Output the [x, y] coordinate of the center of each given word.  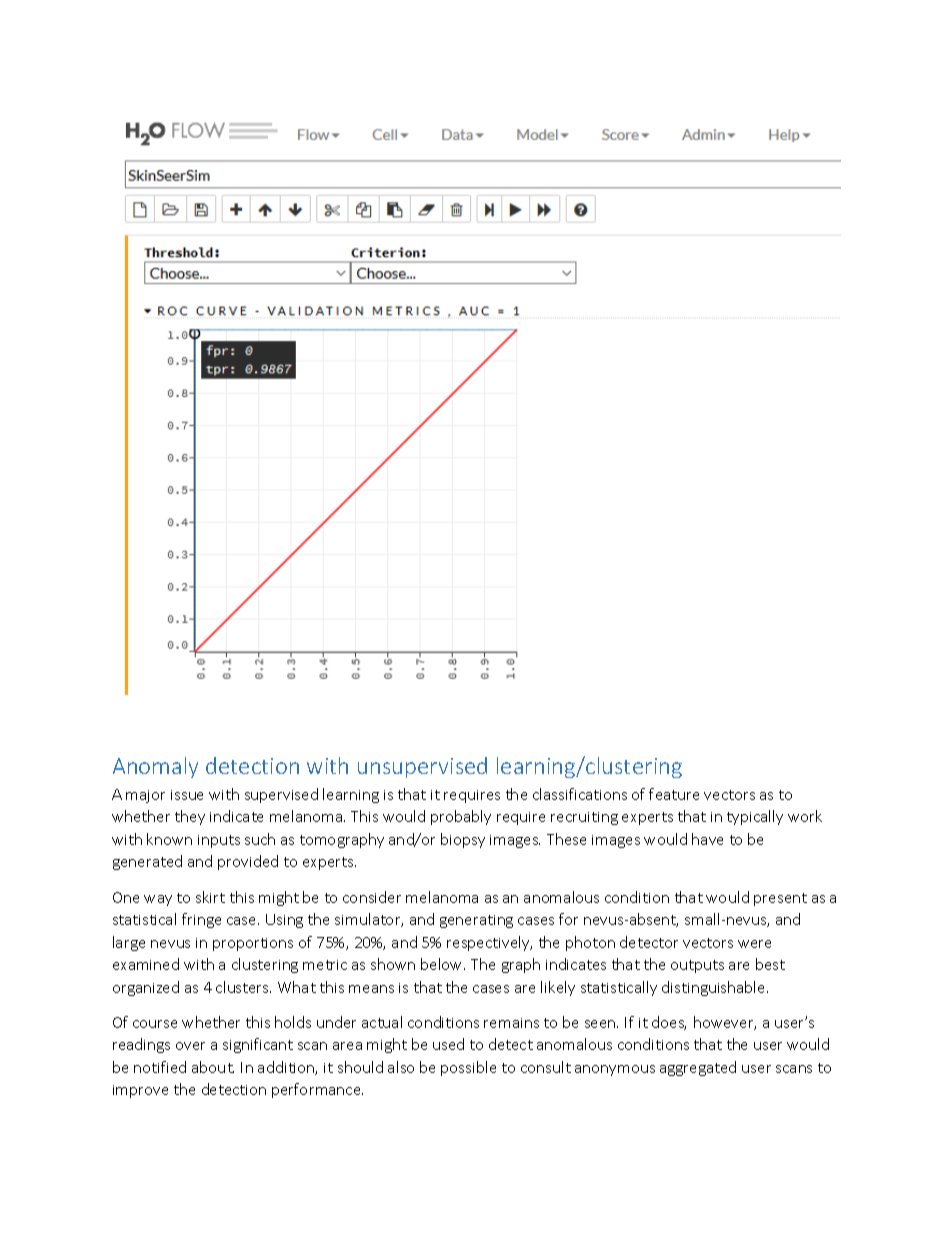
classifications [580, 794]
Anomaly [155, 767]
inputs [219, 841]
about [213, 1067]
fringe [201, 920]
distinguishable [715, 988]
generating [476, 921]
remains [511, 1023]
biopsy [463, 840]
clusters [243, 987]
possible [468, 1068]
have [707, 839]
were [754, 944]
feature [674, 794]
